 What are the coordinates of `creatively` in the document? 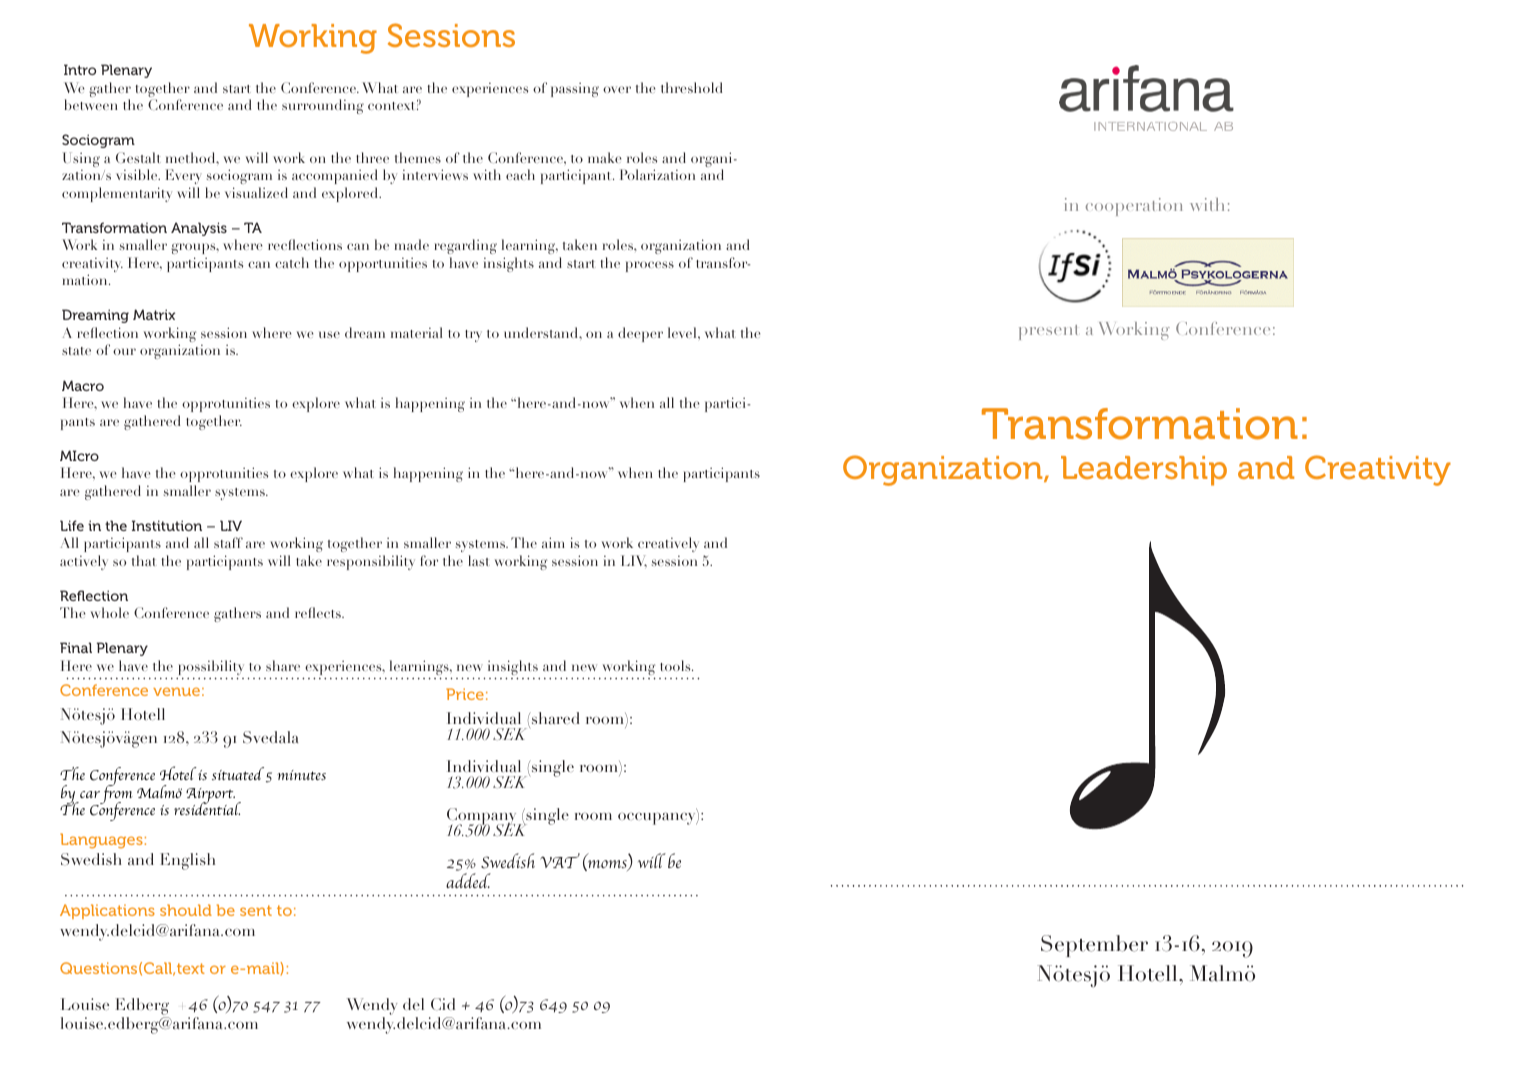 It's located at (668, 544).
